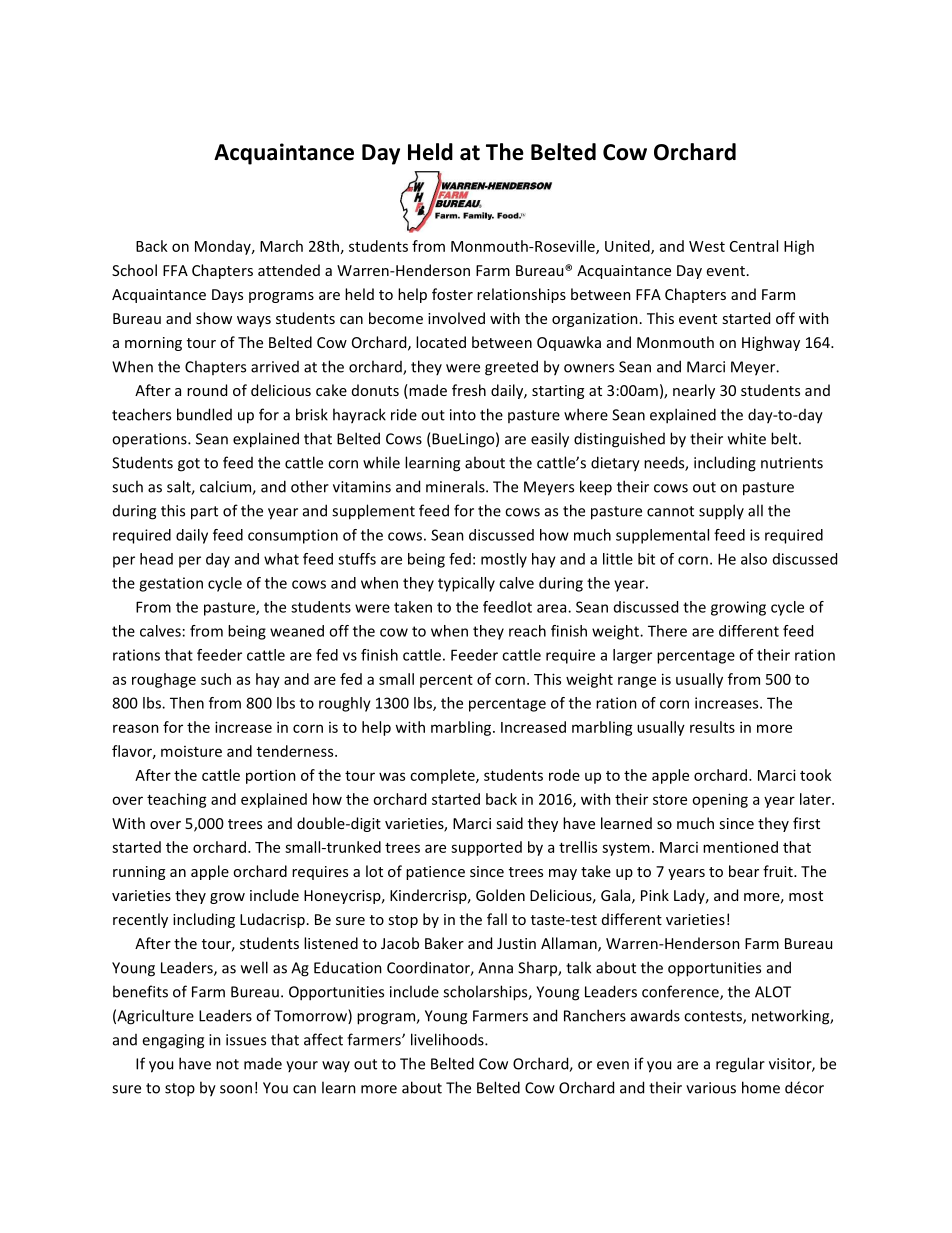 The image size is (952, 1233). Describe the element at coordinates (443, 776) in the screenshot. I see `complete` at that location.
